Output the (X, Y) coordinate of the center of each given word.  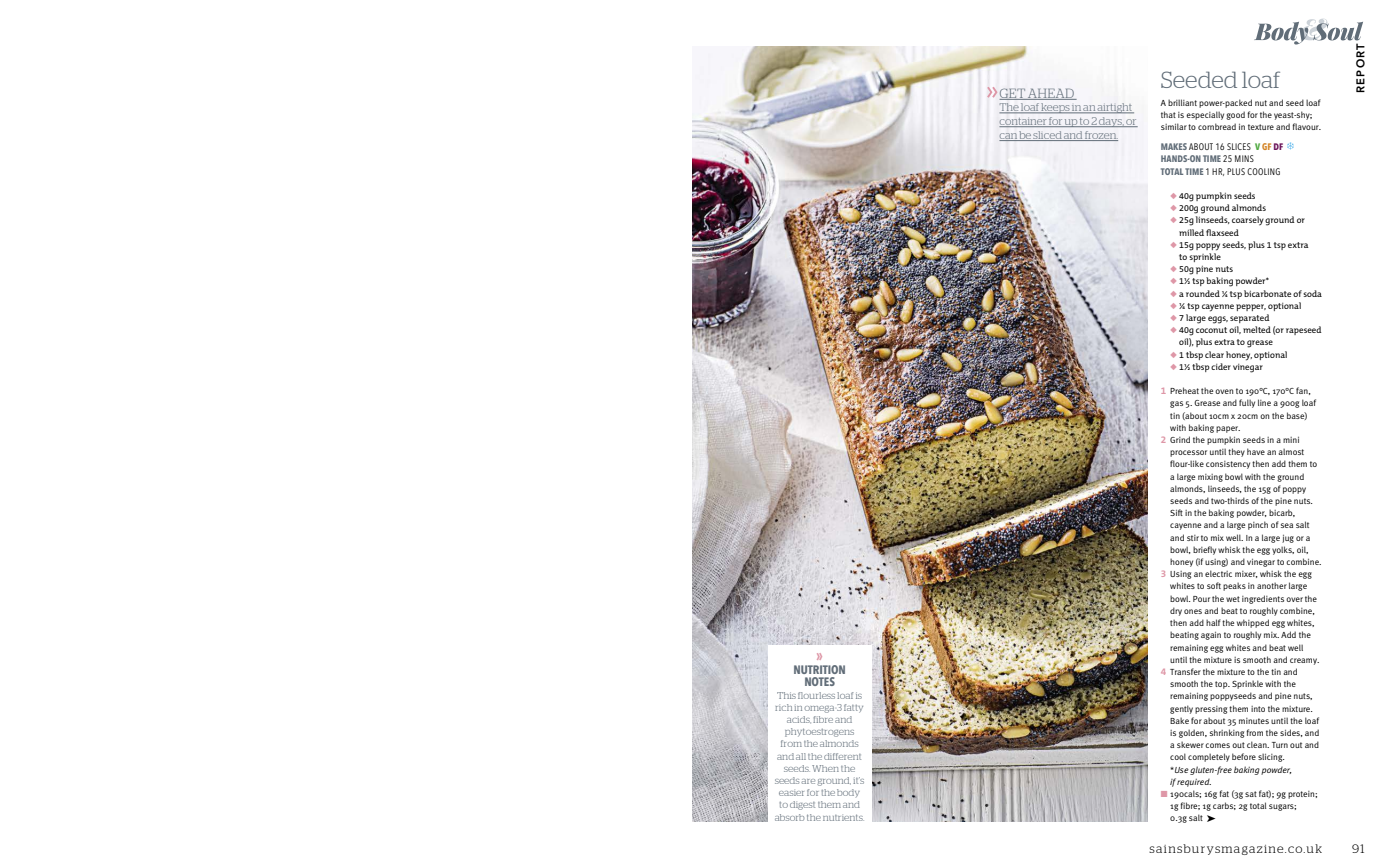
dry (1176, 611)
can (1009, 137)
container (1023, 122)
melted (1257, 329)
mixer (1246, 574)
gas (1176, 404)
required (1194, 783)
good (1235, 115)
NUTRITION (819, 669)
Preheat (1184, 390)
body (848, 793)
